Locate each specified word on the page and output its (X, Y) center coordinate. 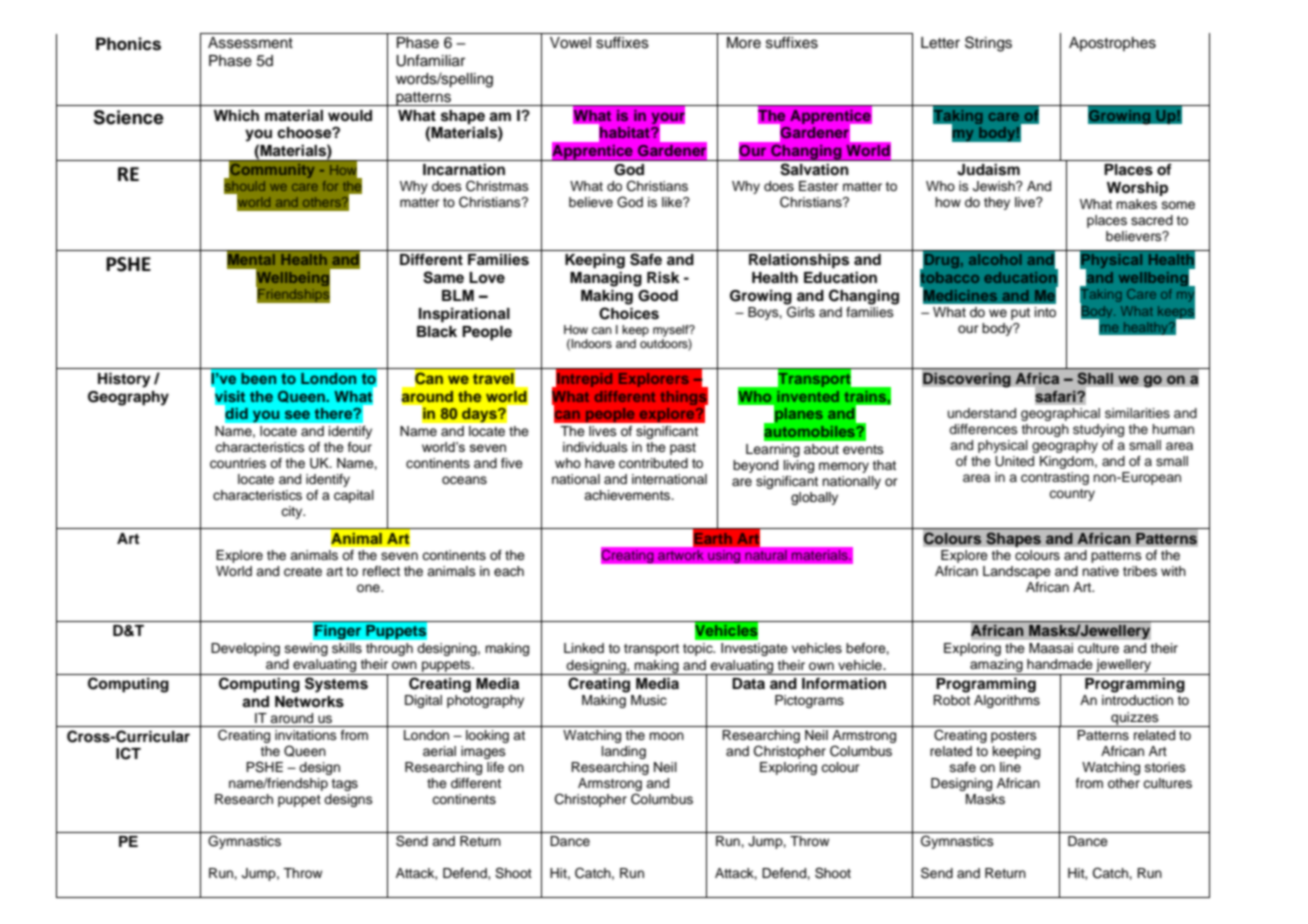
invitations (306, 735)
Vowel (570, 43)
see (297, 414)
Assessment (250, 43)
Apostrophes (1112, 44)
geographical (1060, 414)
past (683, 449)
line (1010, 767)
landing (624, 752)
